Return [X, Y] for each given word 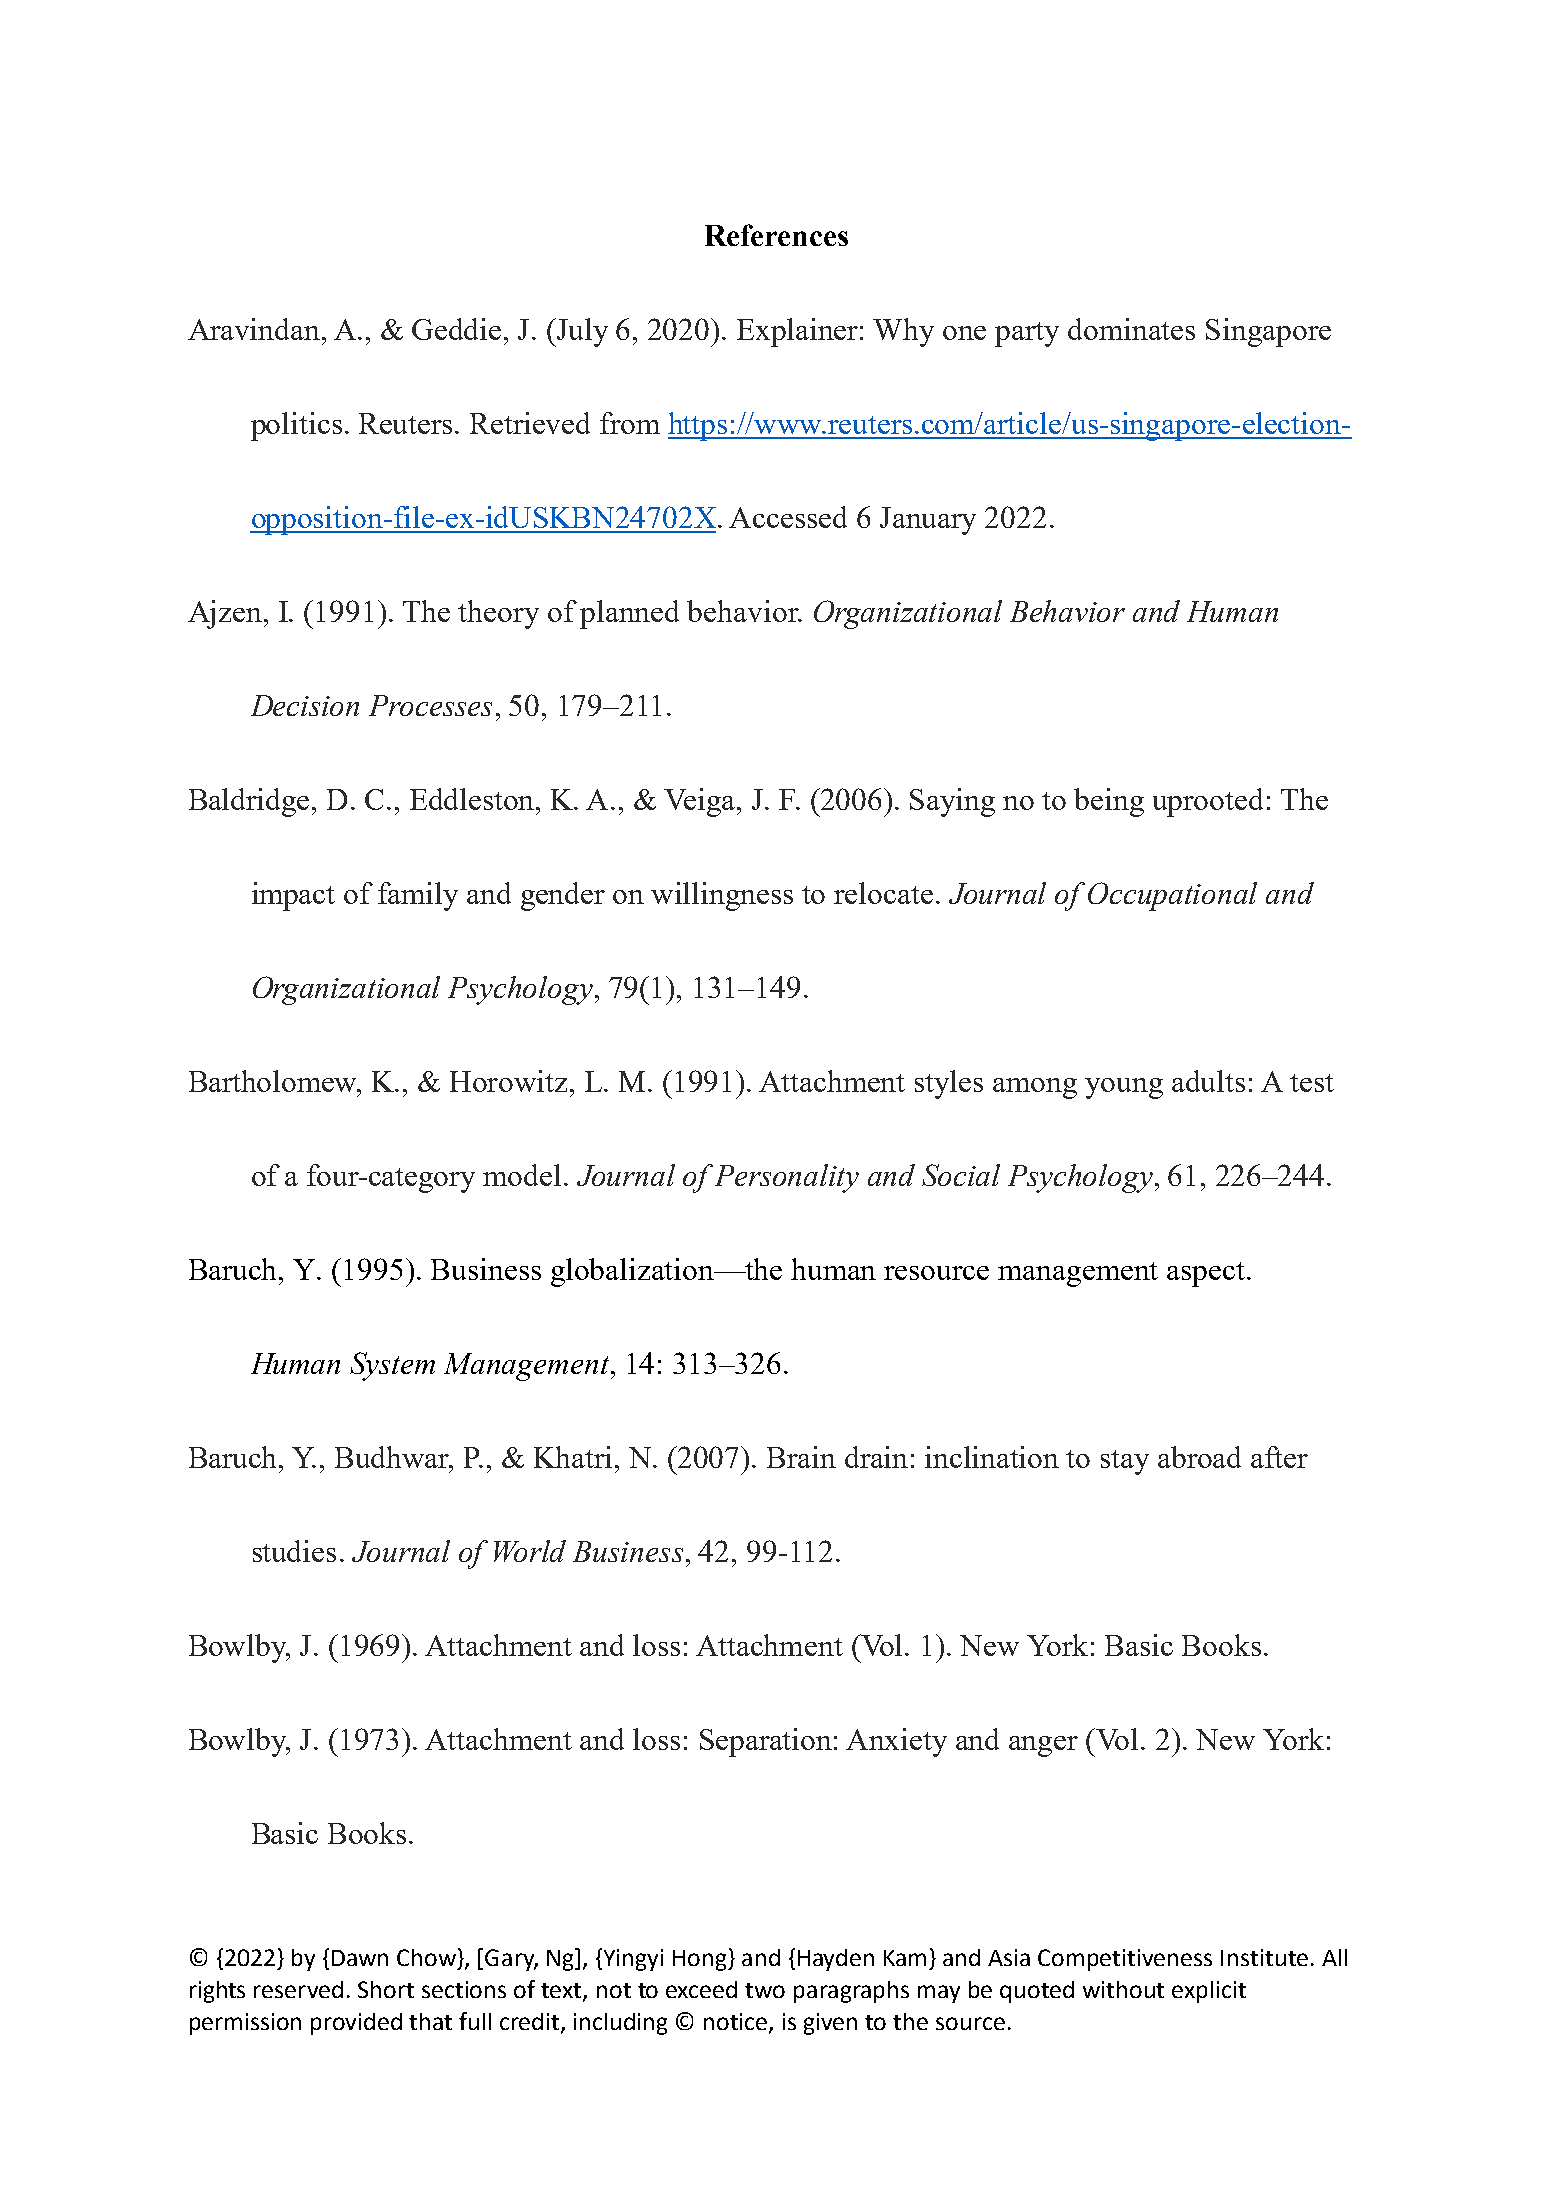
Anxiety [896, 1742]
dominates [1131, 329]
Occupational [1172, 896]
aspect [1206, 1274]
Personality [787, 1178]
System [392, 1366]
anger [1043, 1746]
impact [293, 896]
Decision [305, 705]
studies [294, 1551]
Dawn [360, 1958]
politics [296, 426]
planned [629, 614]
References [776, 235]
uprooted [1208, 802]
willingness [722, 896]
